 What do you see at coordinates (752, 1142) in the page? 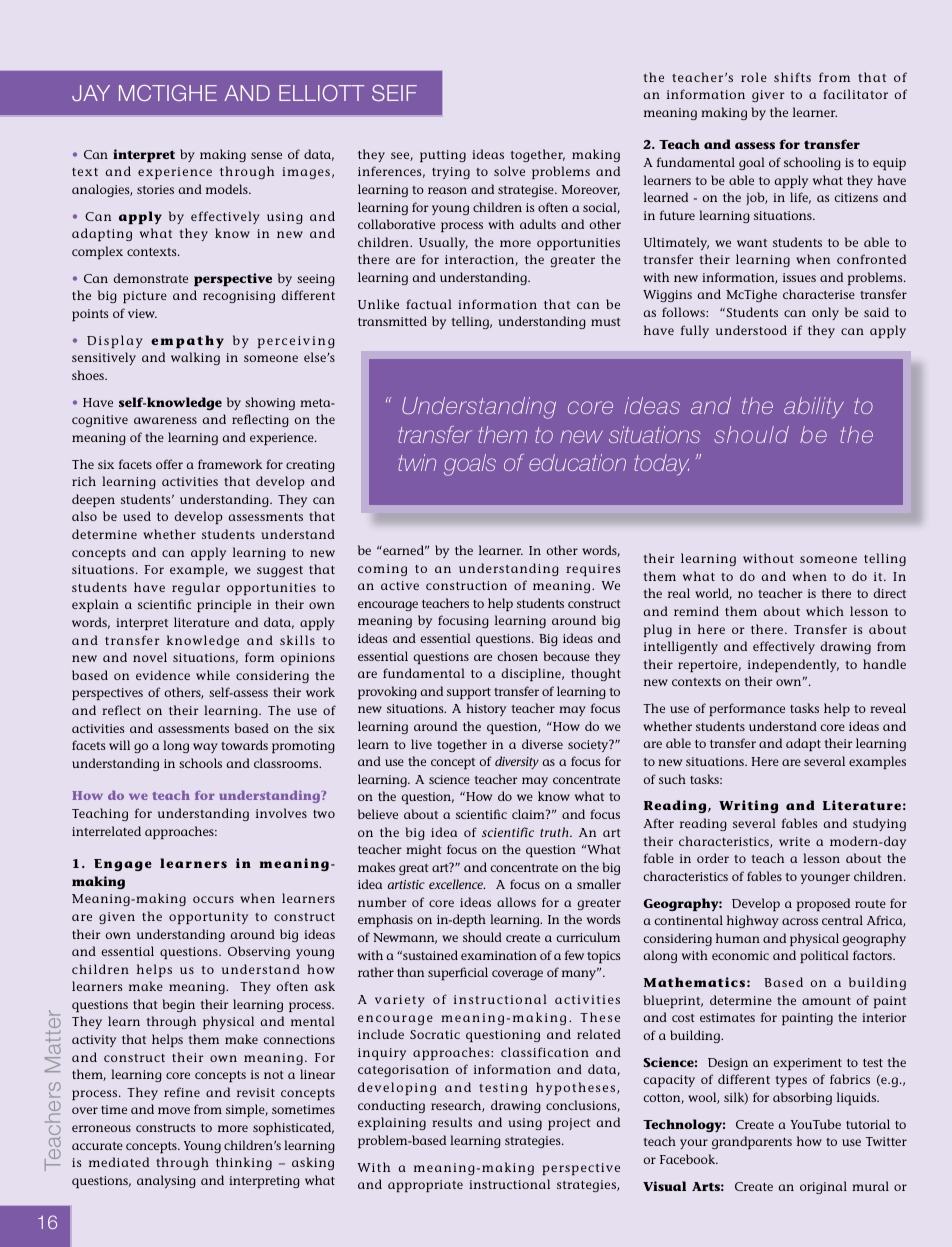
I see `grandparents` at bounding box center [752, 1142].
